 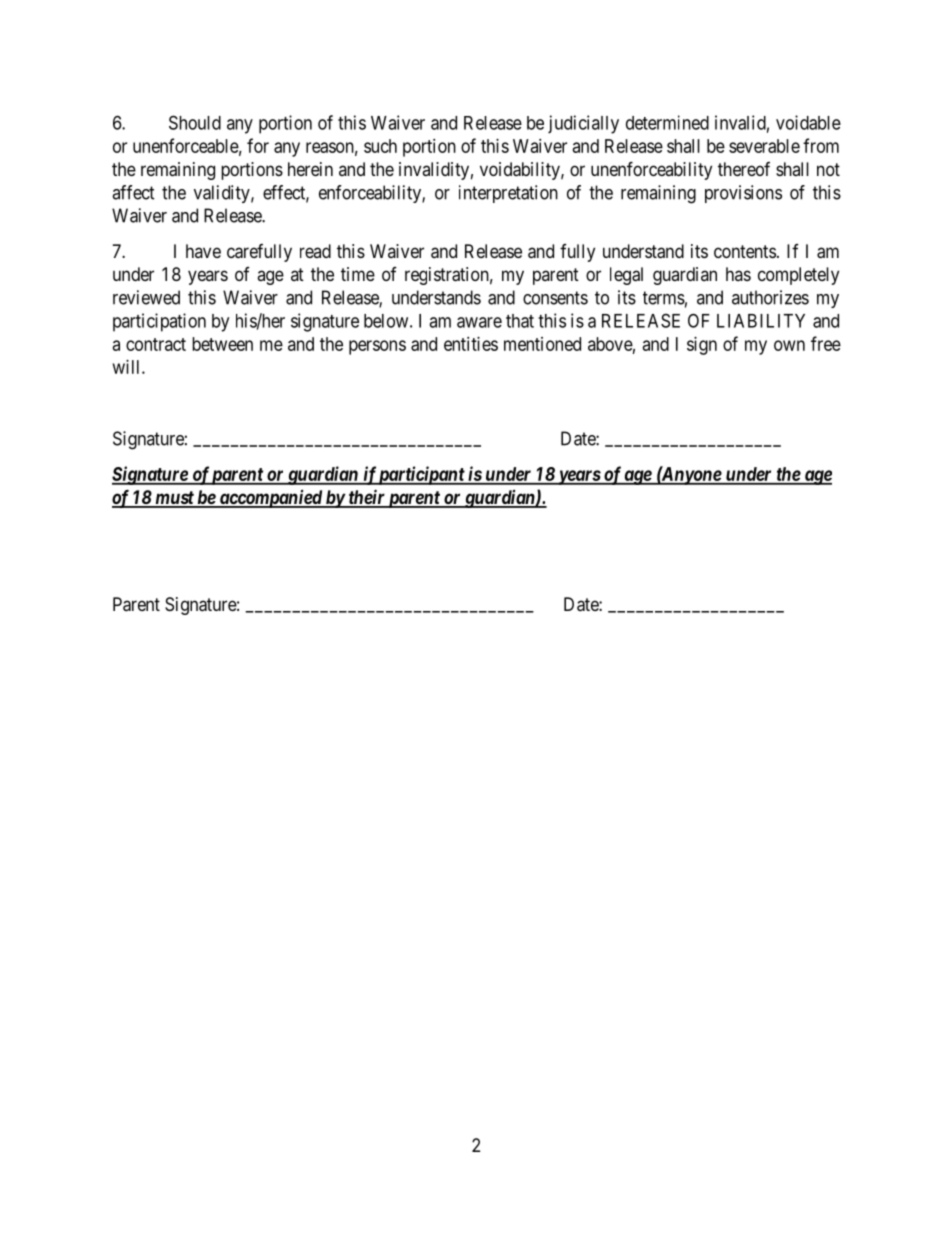 What do you see at coordinates (761, 321) in the screenshot?
I see `LIABILITY` at bounding box center [761, 321].
